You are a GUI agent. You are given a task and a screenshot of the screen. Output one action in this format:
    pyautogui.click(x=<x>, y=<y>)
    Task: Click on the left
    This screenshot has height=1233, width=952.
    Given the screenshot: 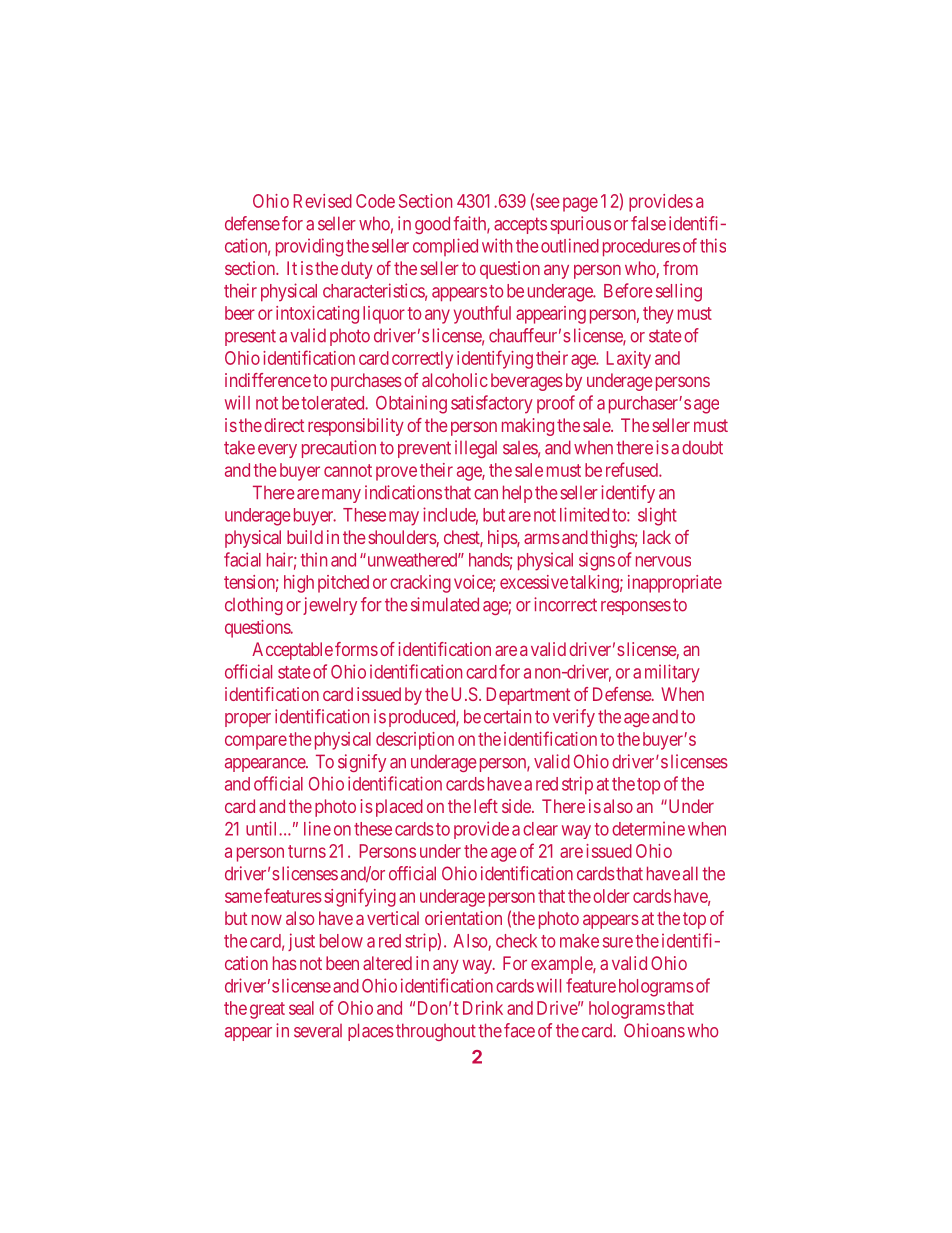 What is the action you would take?
    pyautogui.click(x=486, y=806)
